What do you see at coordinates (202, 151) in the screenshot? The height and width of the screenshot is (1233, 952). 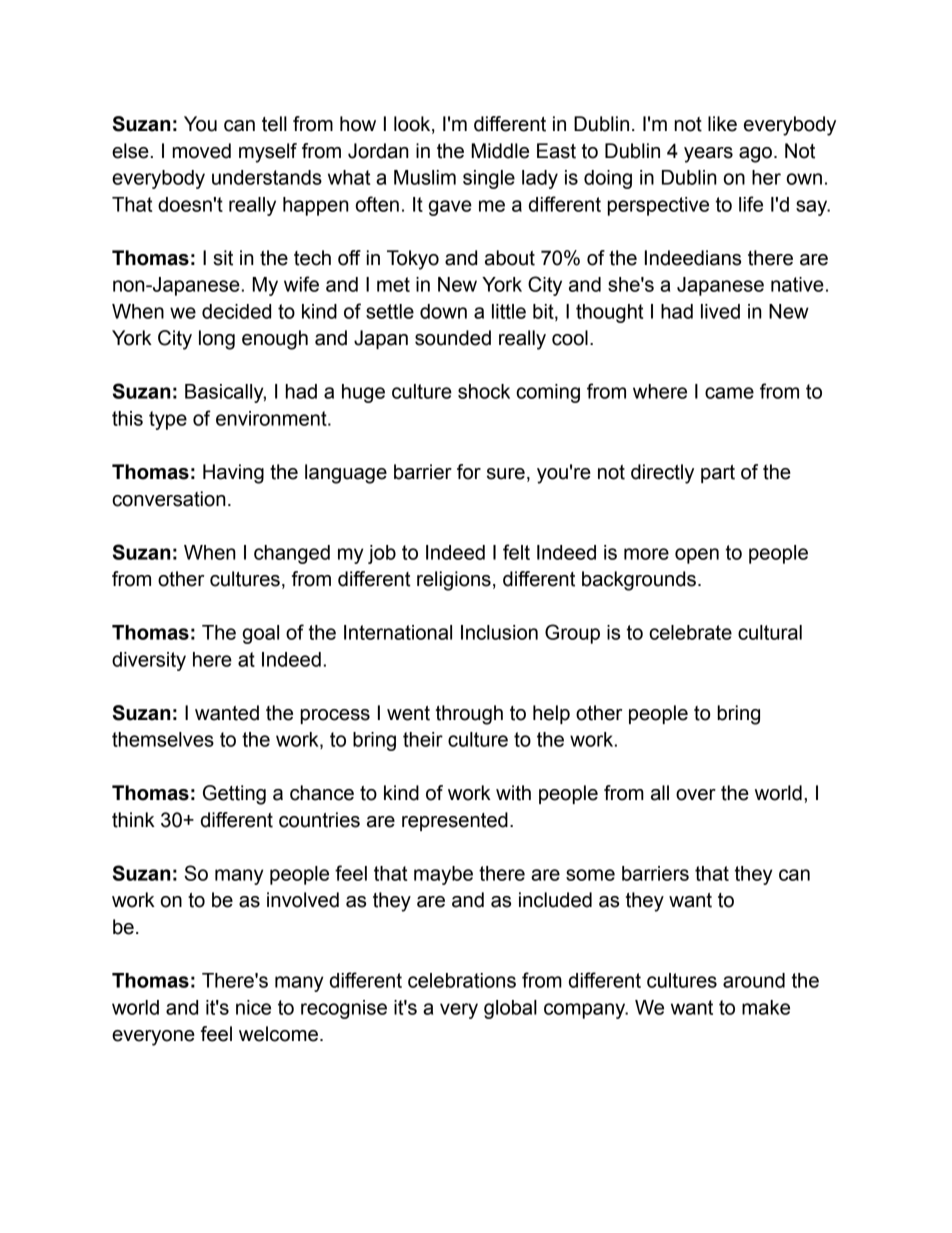 I see `moved` at bounding box center [202, 151].
